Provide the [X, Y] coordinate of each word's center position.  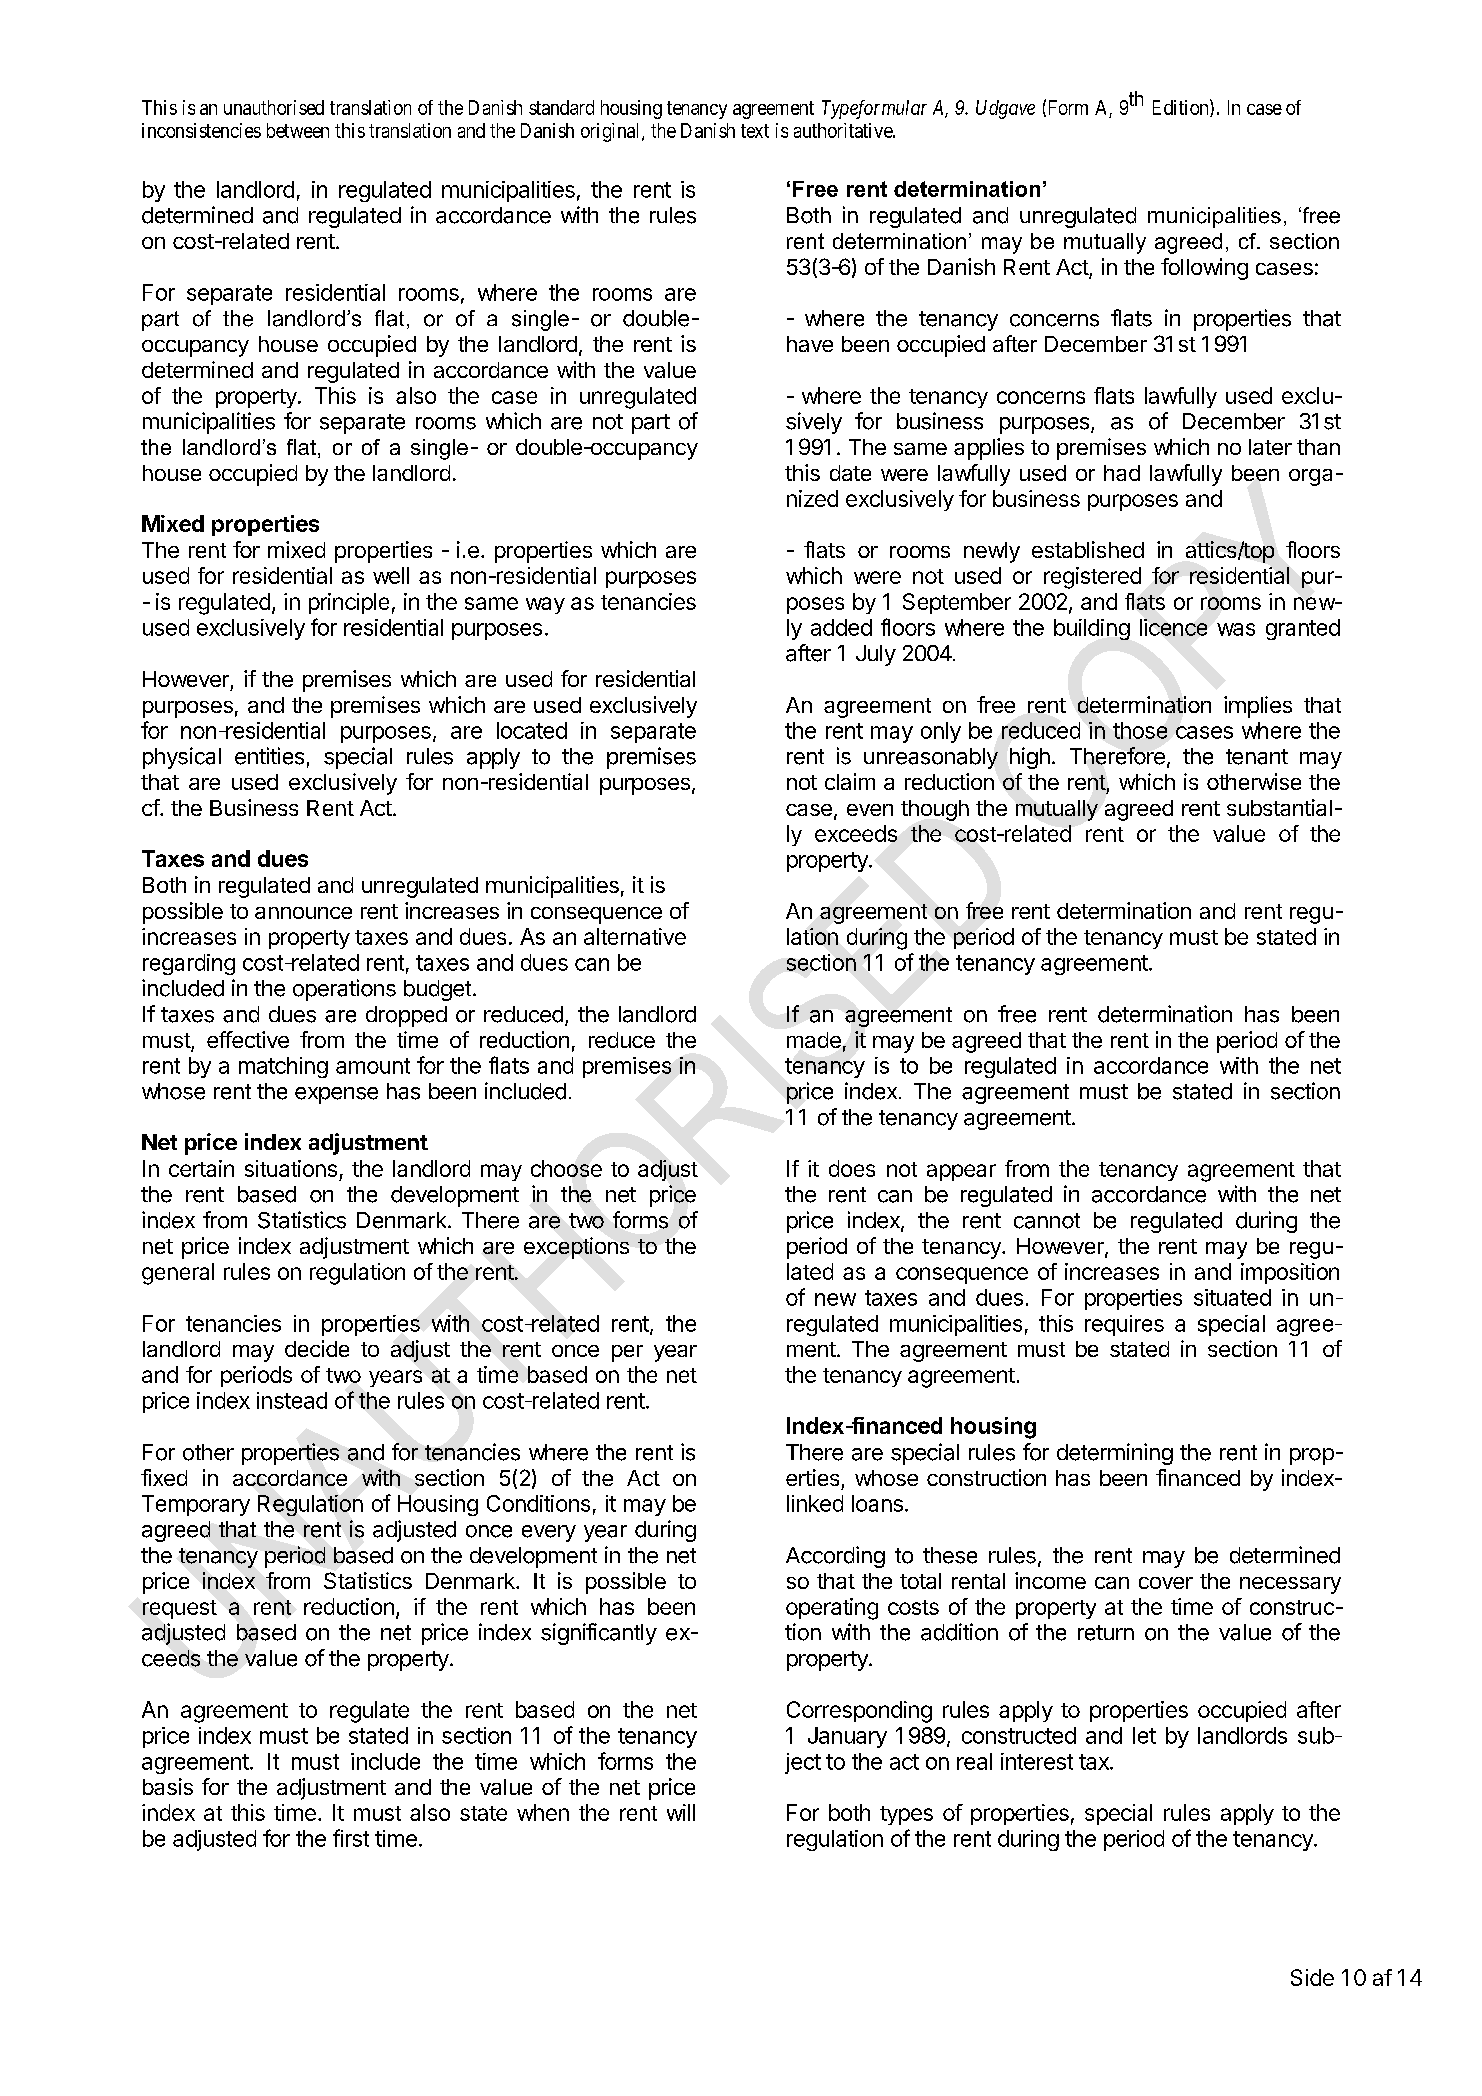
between [298, 130]
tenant [1257, 757]
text [755, 131]
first [351, 1838]
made [814, 1040]
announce [303, 913]
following [1204, 269]
